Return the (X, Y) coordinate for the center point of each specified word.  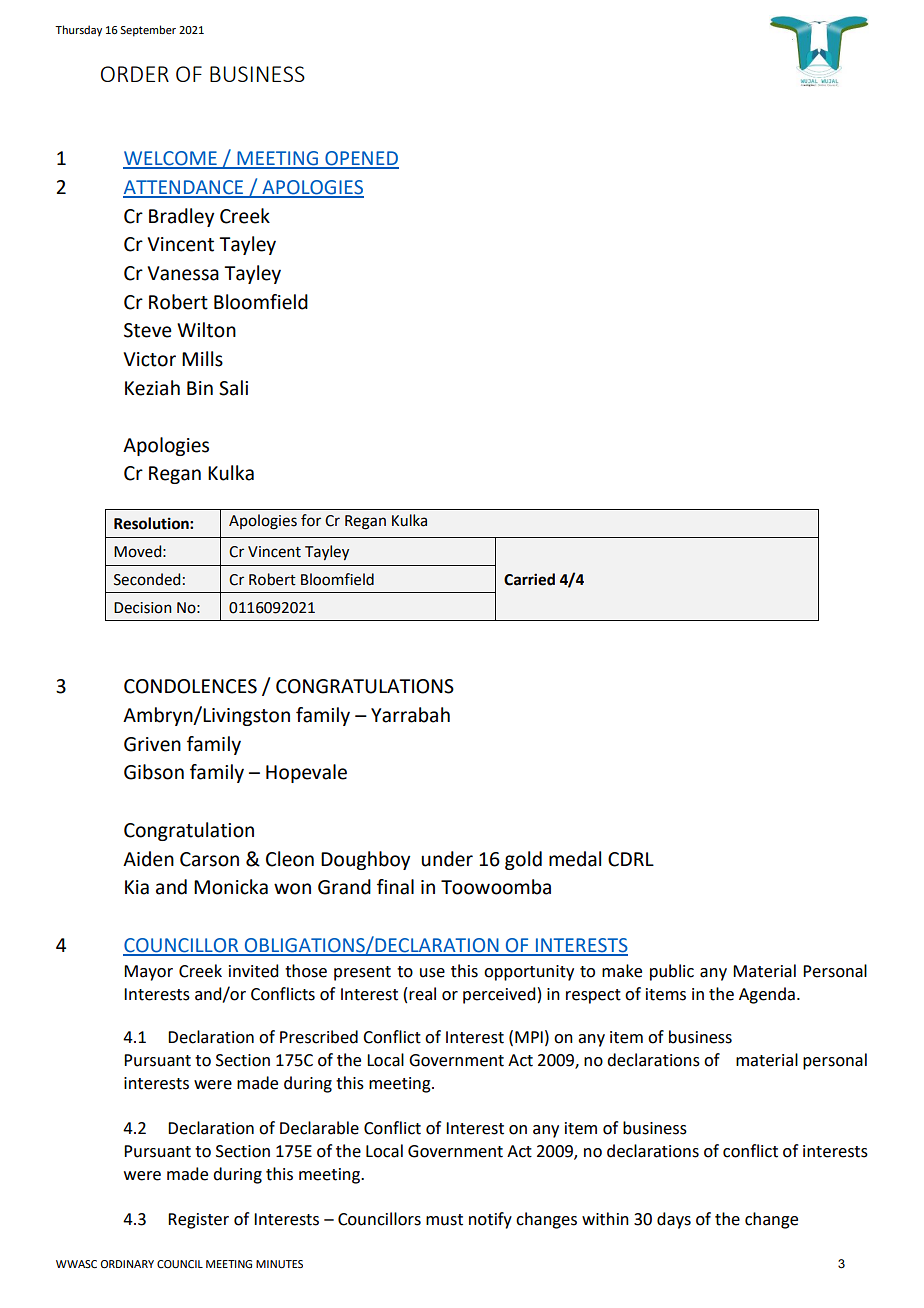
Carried (529, 579)
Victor (149, 359)
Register (198, 1221)
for (311, 520)
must (444, 1220)
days (674, 1220)
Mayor (148, 973)
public (672, 972)
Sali (233, 388)
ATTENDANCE (184, 188)
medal (575, 859)
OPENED (361, 159)
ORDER (135, 74)
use (432, 973)
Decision (143, 608)
